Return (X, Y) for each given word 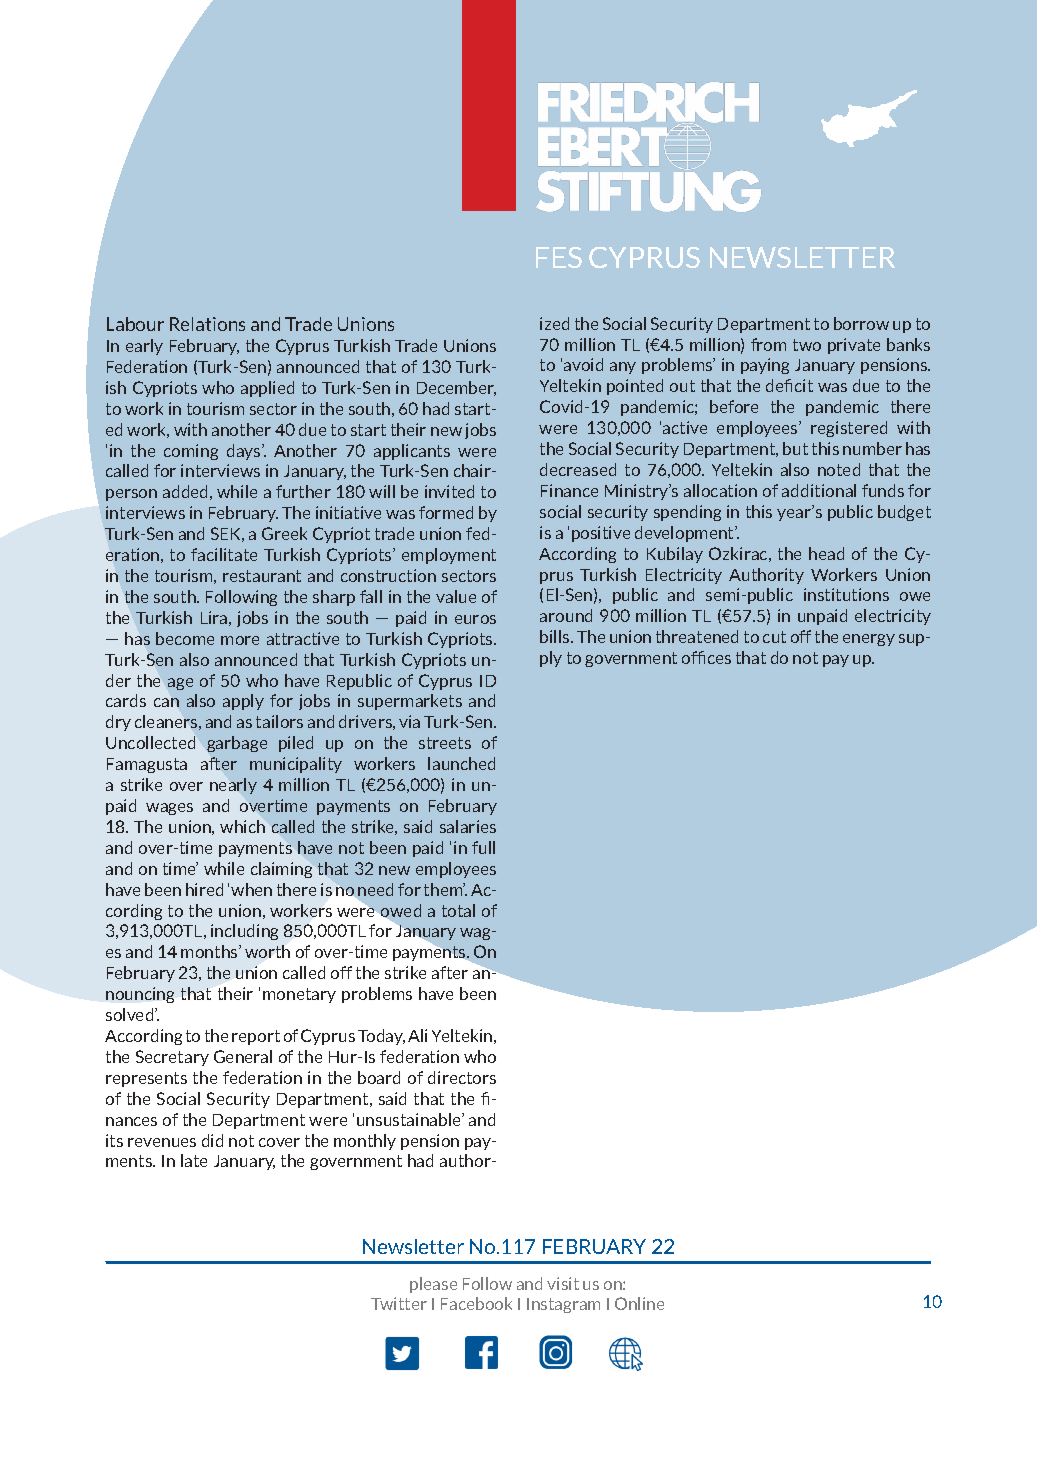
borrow (861, 323)
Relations (207, 324)
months (210, 951)
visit (563, 1283)
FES (559, 257)
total (458, 910)
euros (475, 619)
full (483, 847)
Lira (214, 617)
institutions (846, 594)
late (194, 1160)
